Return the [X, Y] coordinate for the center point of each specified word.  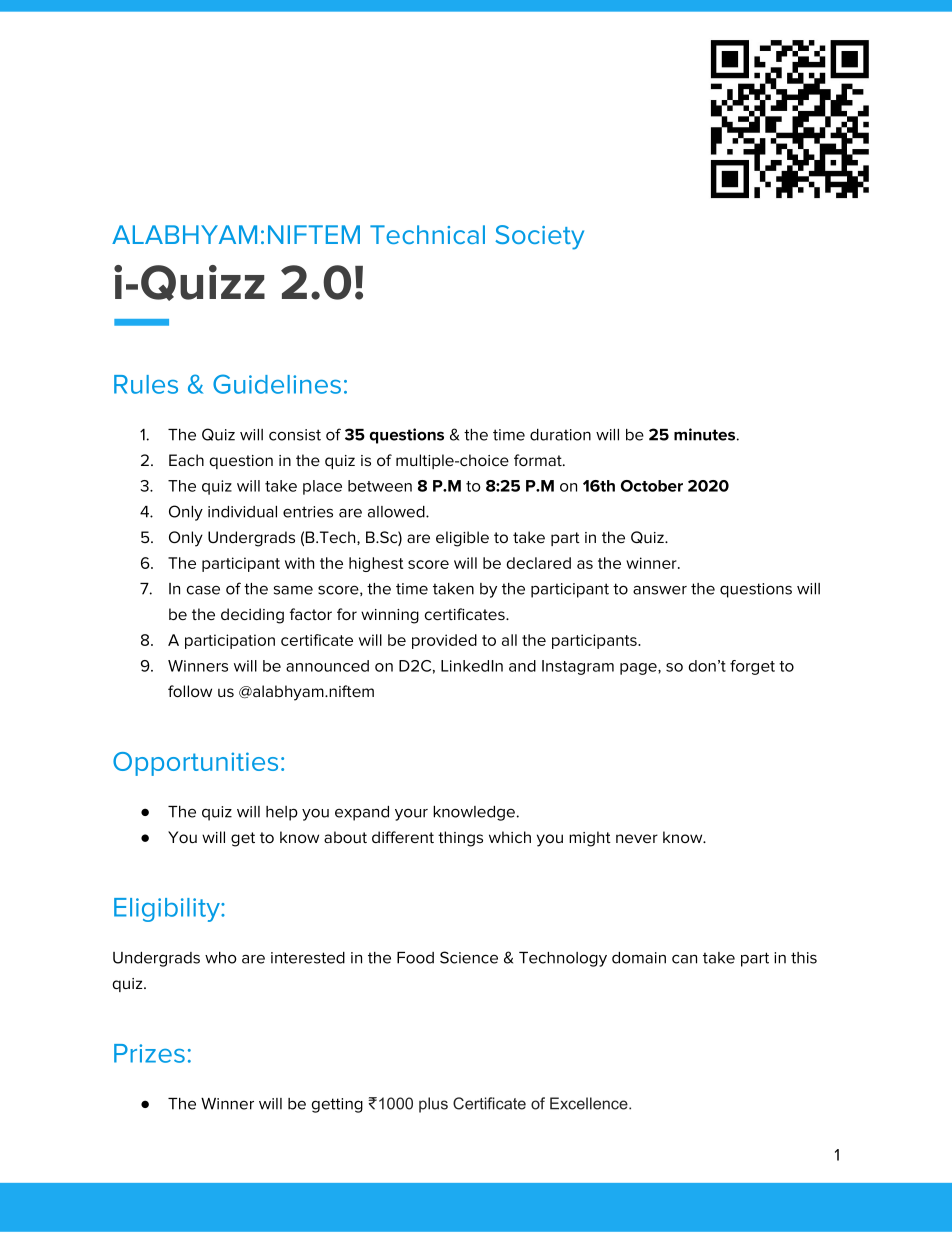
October [652, 486]
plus [433, 1105]
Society [539, 237]
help [282, 813]
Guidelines [277, 384]
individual [242, 512]
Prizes [149, 1053]
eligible [462, 539]
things [460, 839]
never [637, 838]
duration [560, 435]
